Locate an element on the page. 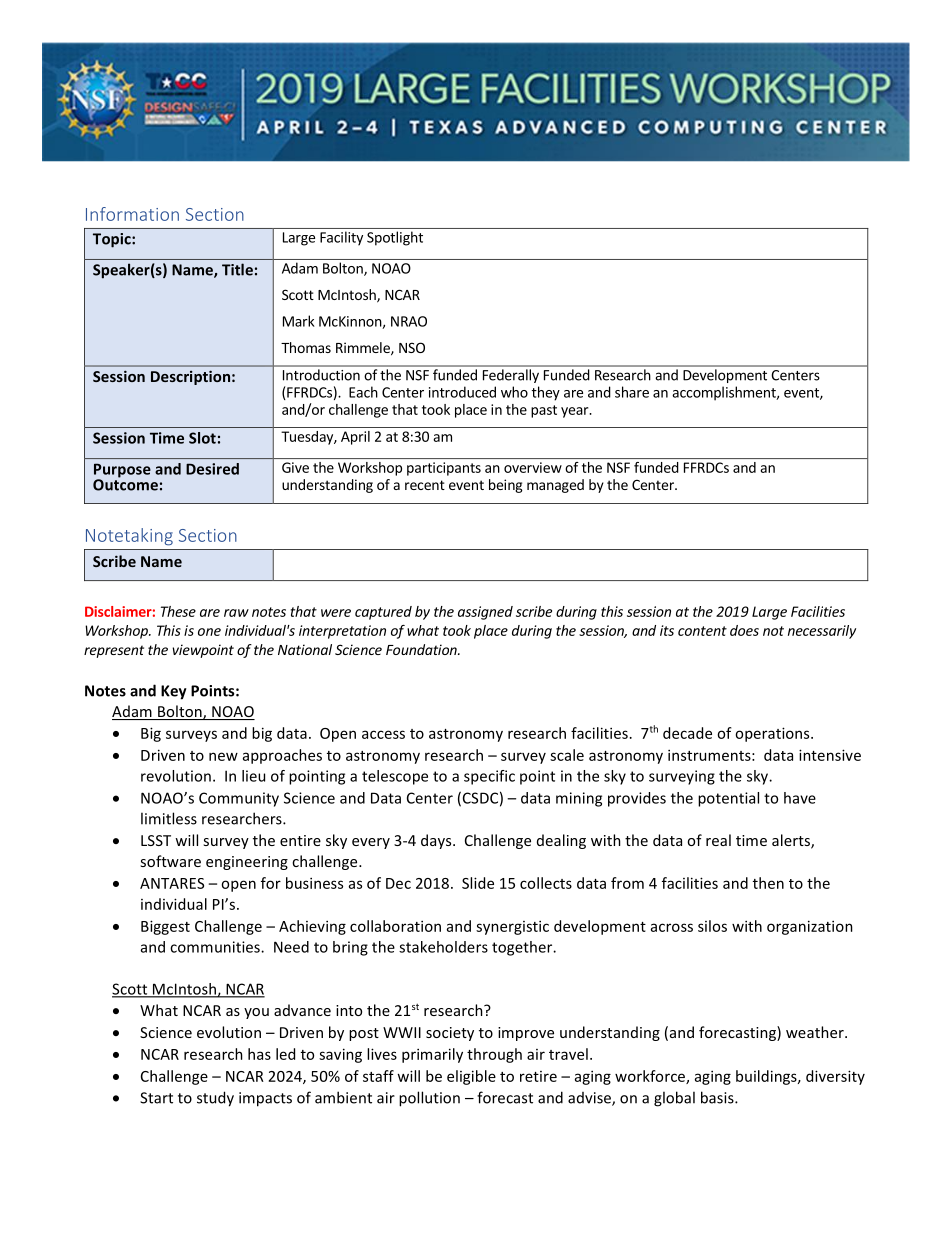 The height and width of the image is (1233, 952). Title is located at coordinates (237, 269).
